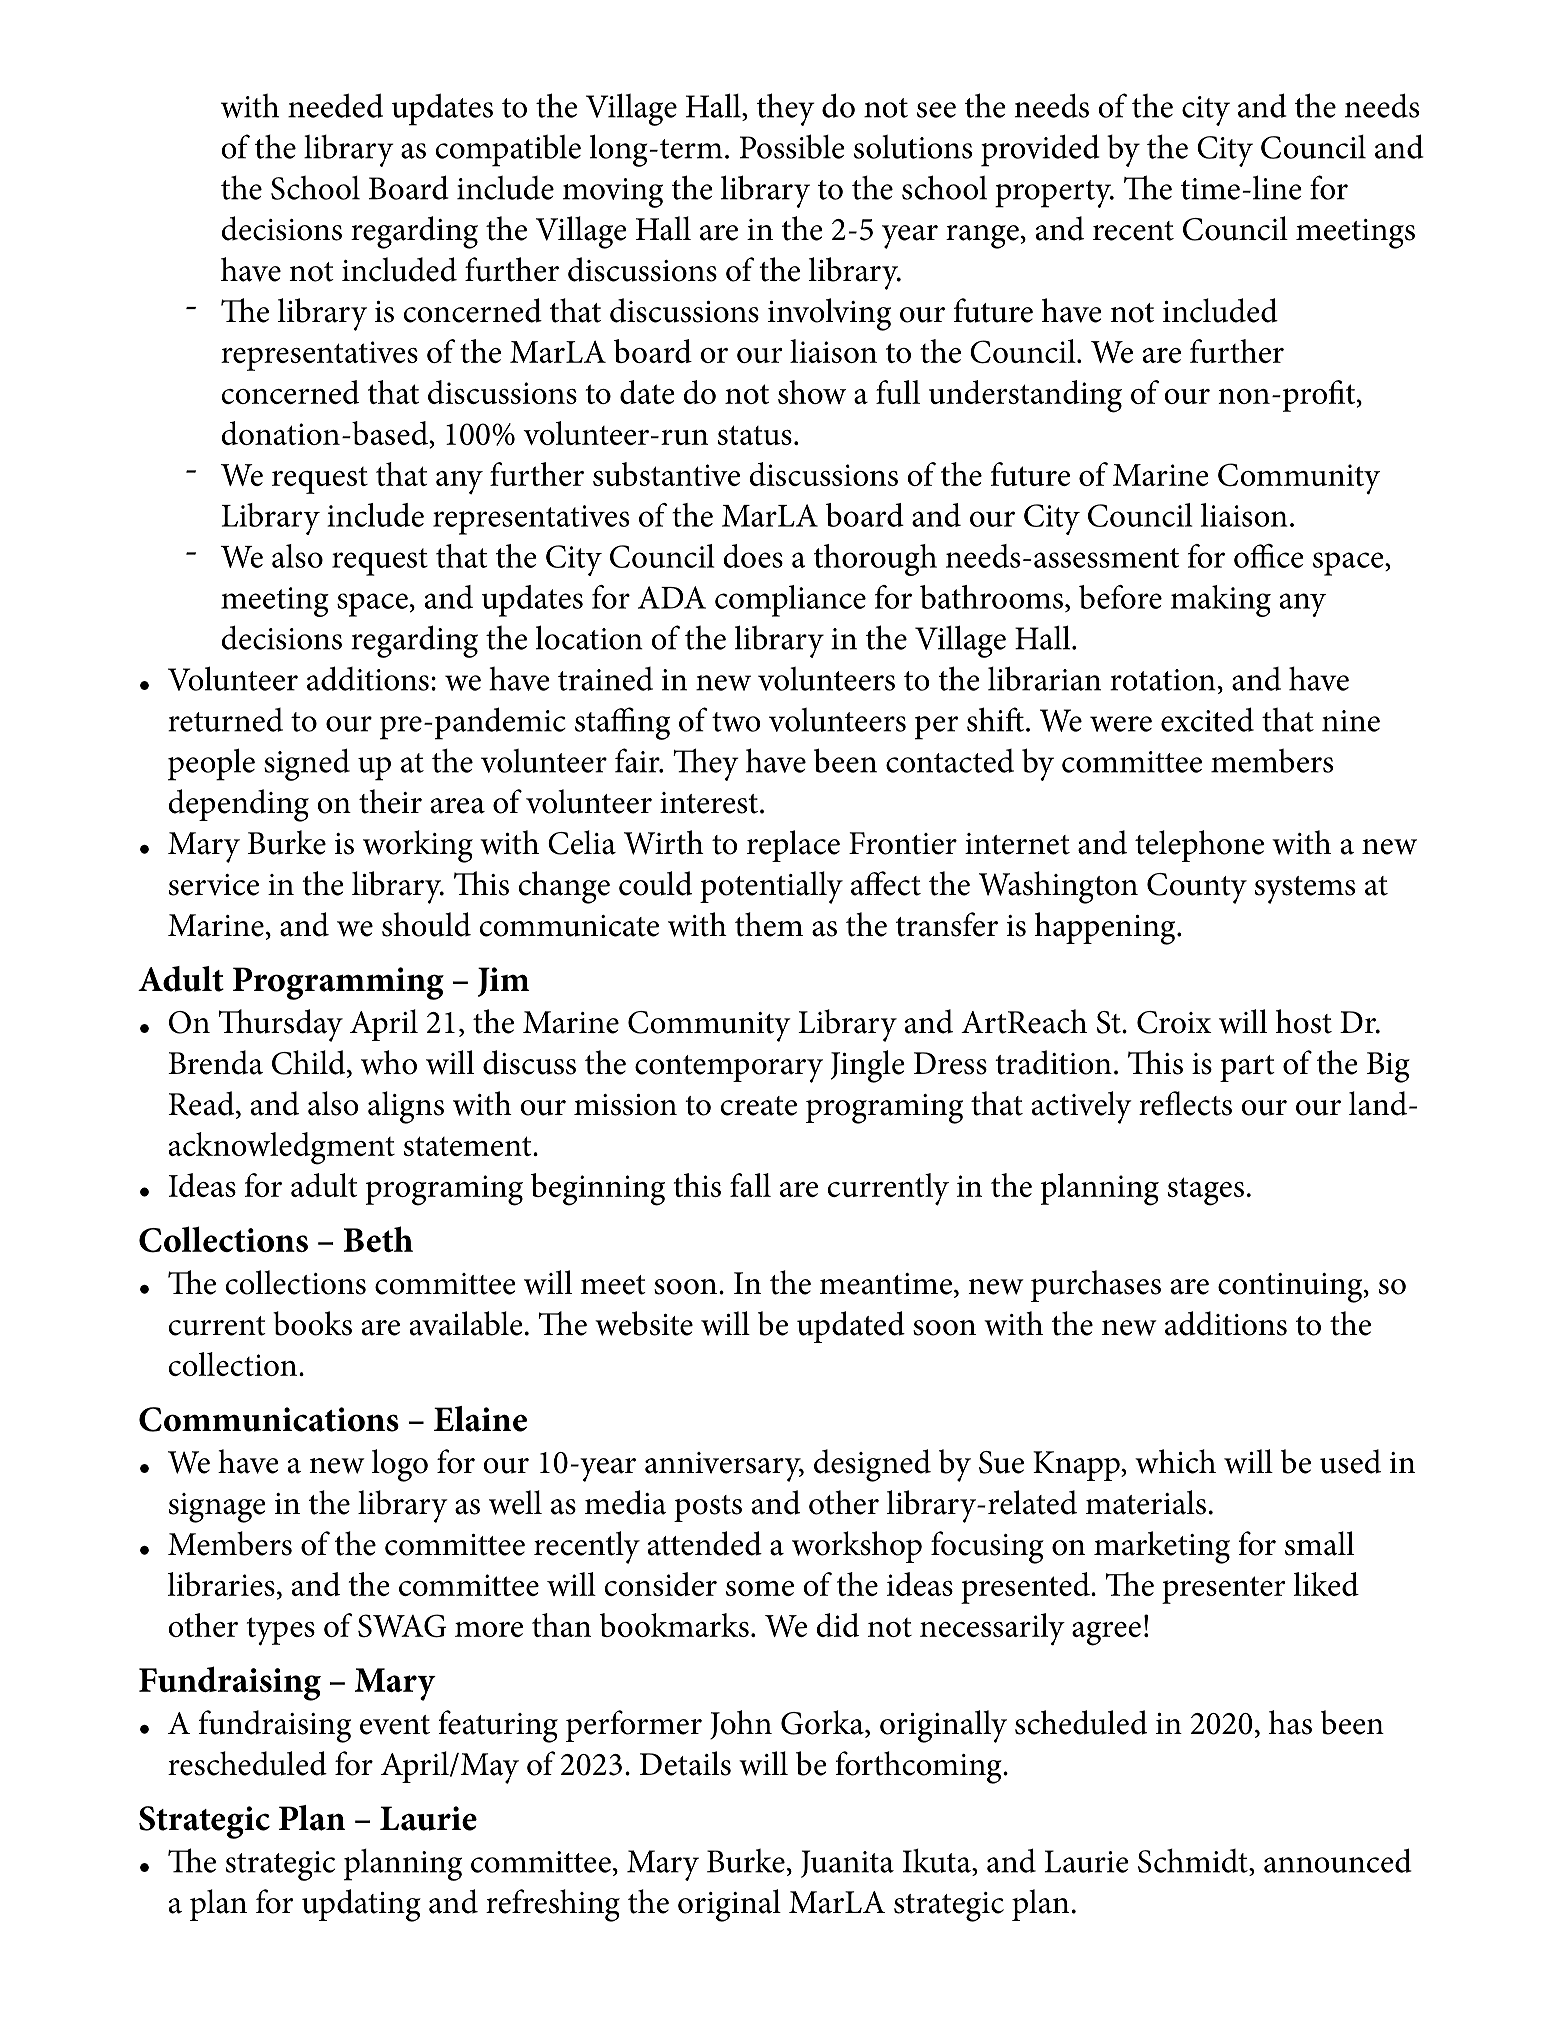  Describe the element at coordinates (847, 1864) in the screenshot. I see `Juanita` at that location.
